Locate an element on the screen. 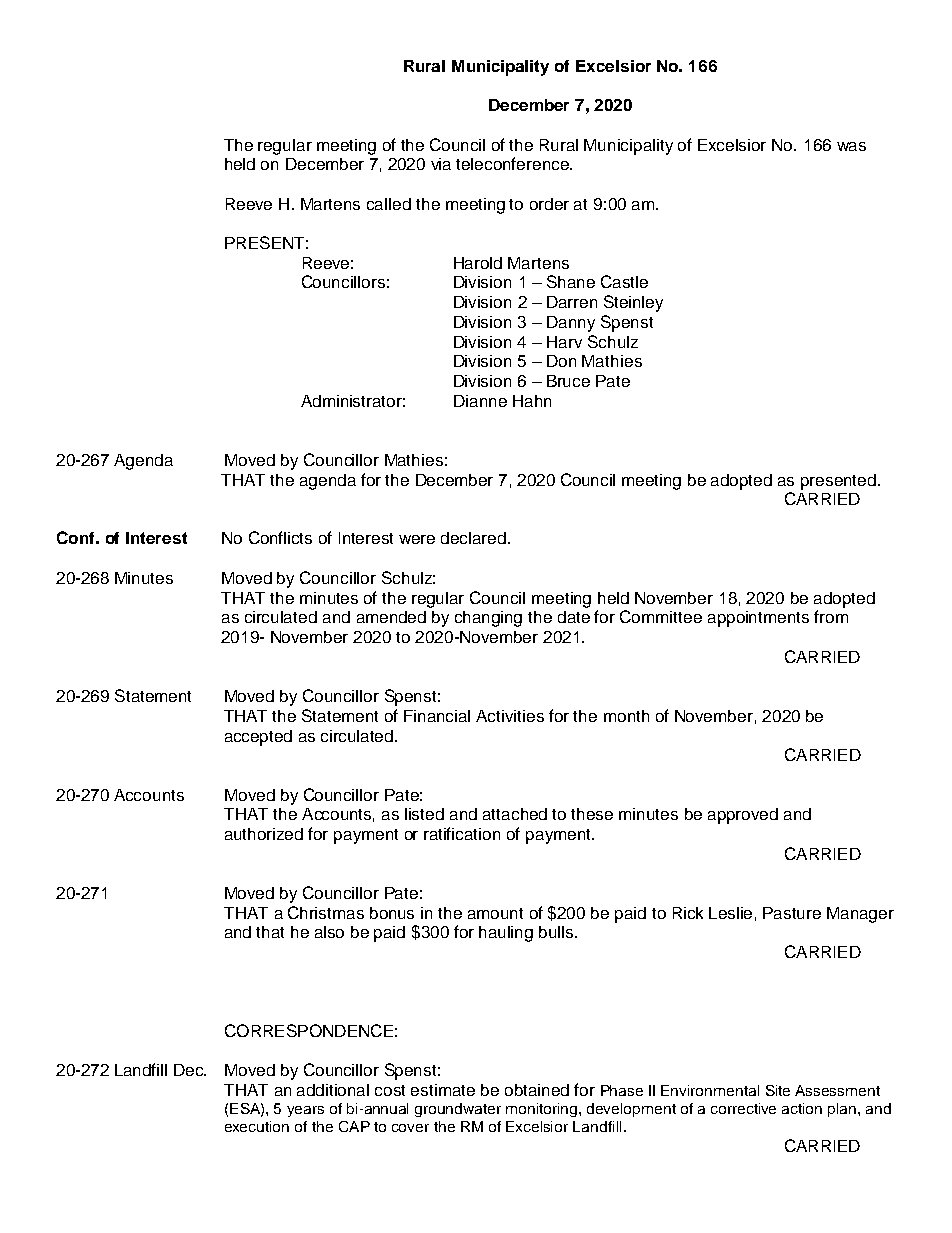 The image size is (952, 1233). Don is located at coordinates (561, 361).
